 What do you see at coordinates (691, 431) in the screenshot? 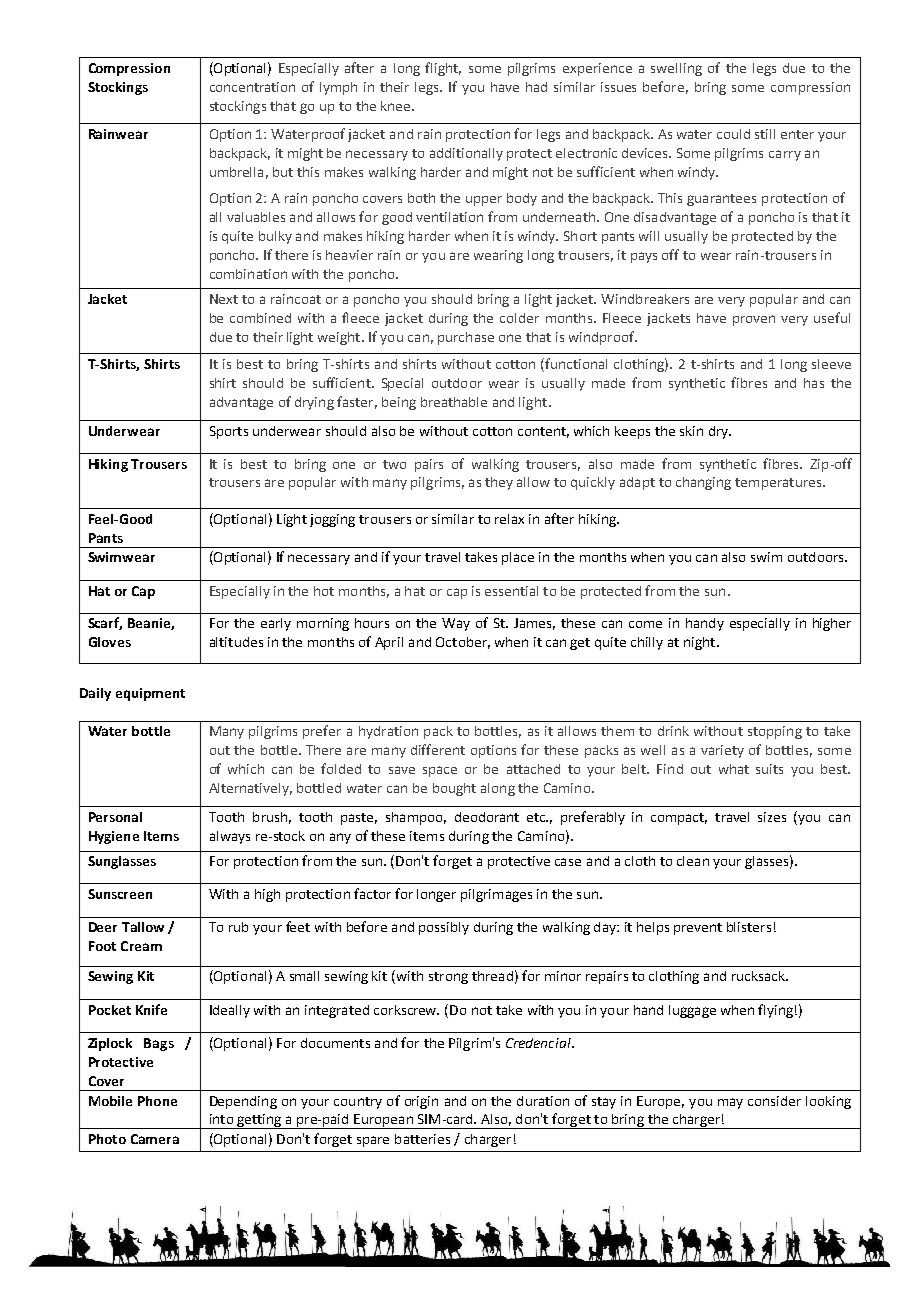
I see `skin` at bounding box center [691, 431].
